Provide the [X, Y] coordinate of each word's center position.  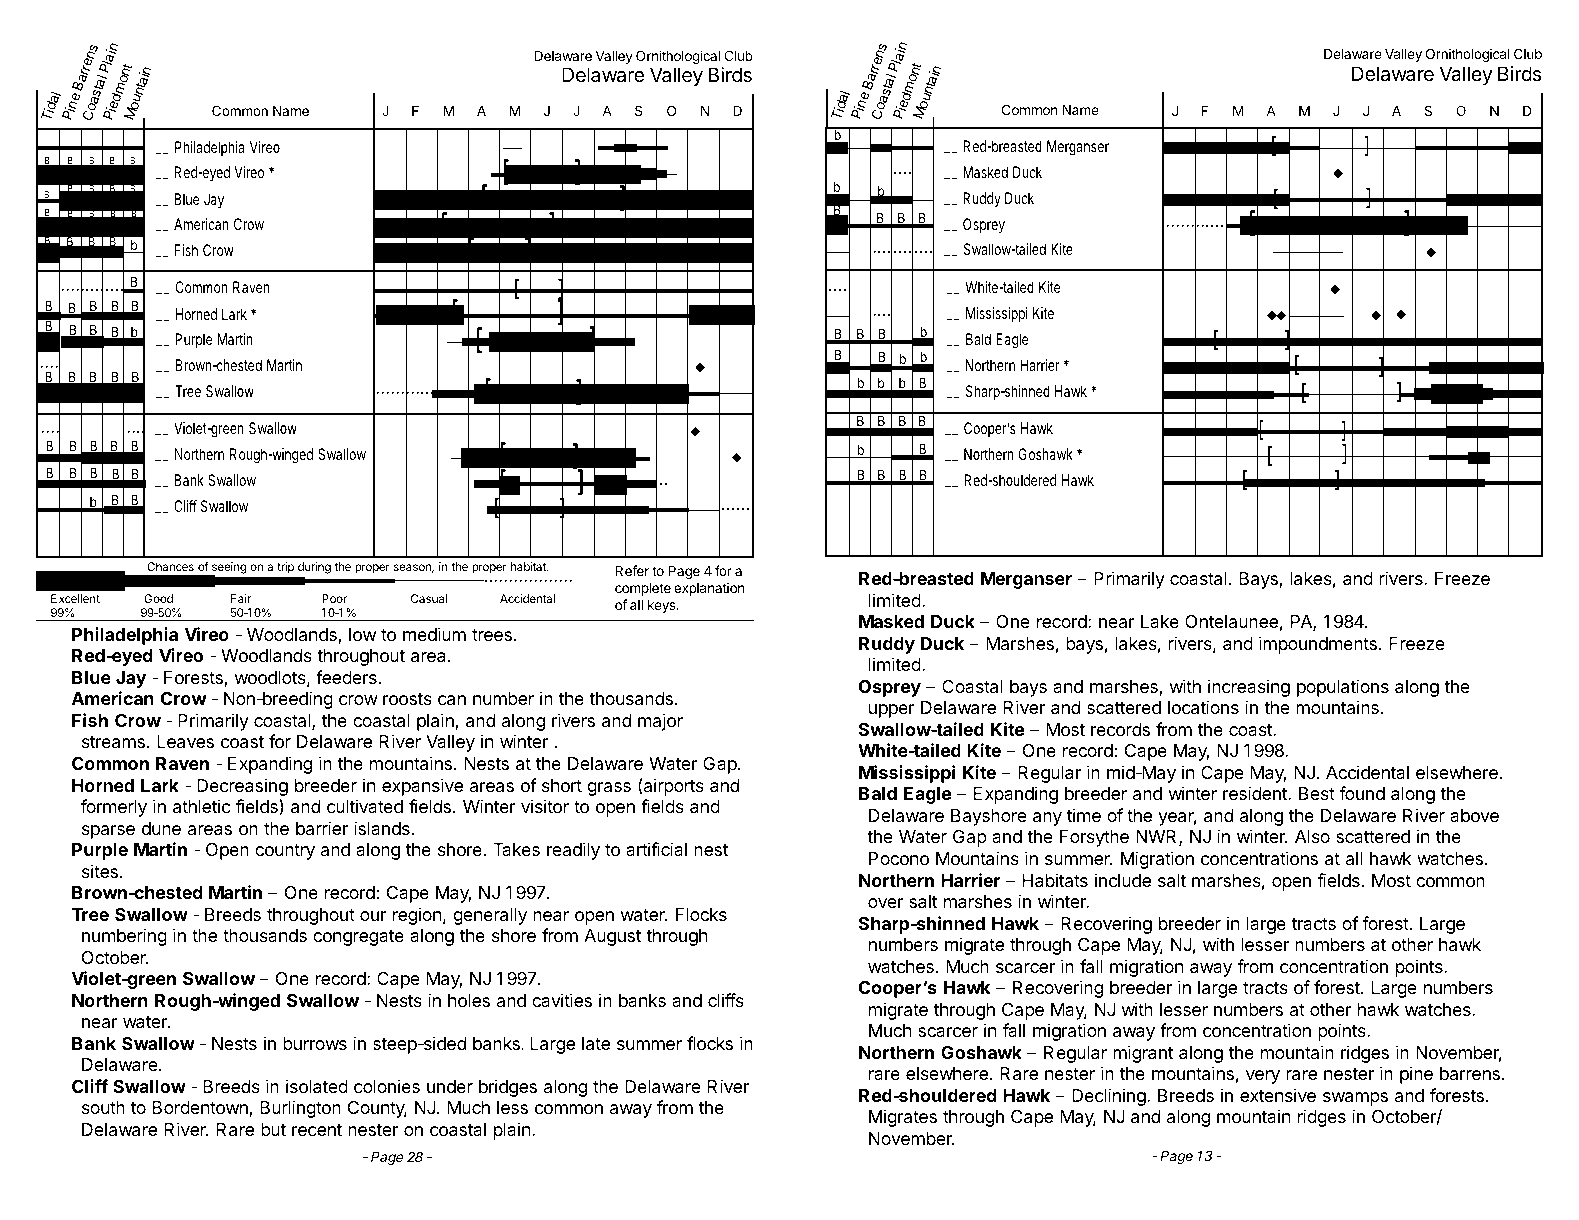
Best [1317, 793]
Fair [241, 598]
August [612, 937]
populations [1343, 688]
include [1123, 880]
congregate [358, 938]
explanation [709, 589]
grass [609, 789]
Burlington [300, 1109]
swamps [1355, 1099]
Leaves [185, 742]
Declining [1109, 1097]
